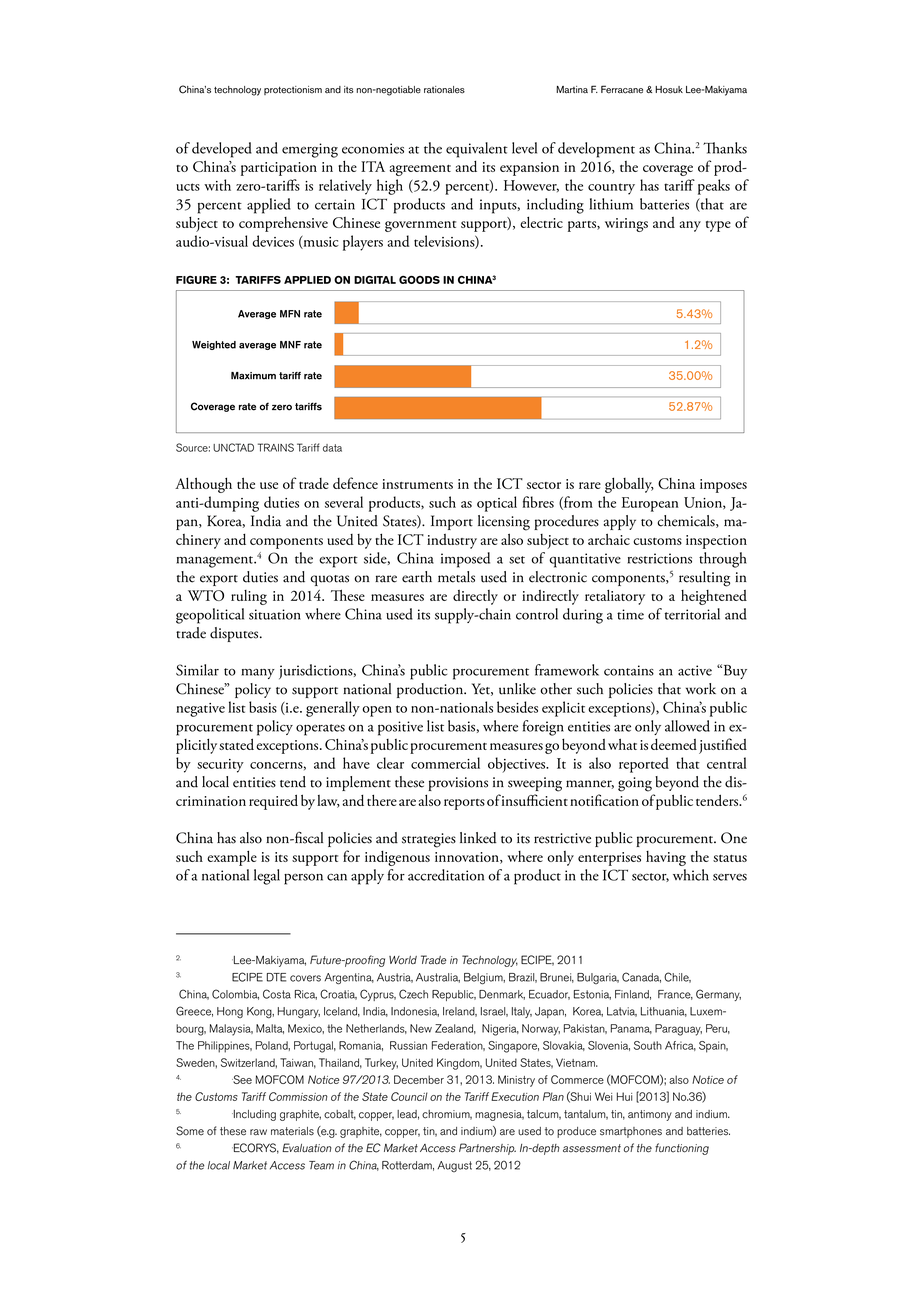 The width and height of the screenshot is (924, 1308). What do you see at coordinates (452, 522) in the screenshot?
I see `Import` at bounding box center [452, 522].
